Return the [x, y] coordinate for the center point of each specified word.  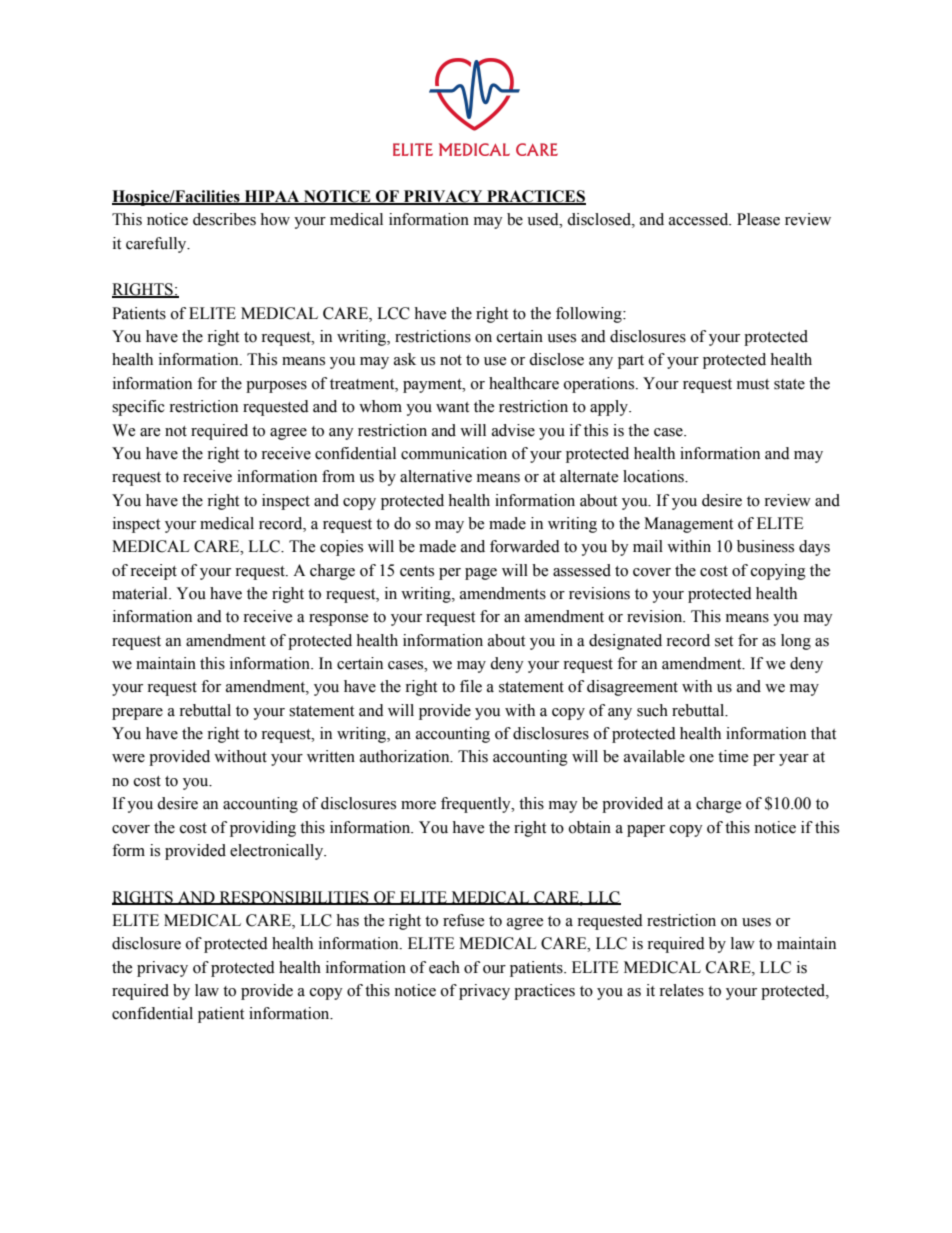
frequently [477, 805]
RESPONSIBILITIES [294, 898]
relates [681, 990]
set [724, 641]
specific [138, 408]
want [452, 407]
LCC [393, 313]
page [481, 574]
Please [758, 219]
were [128, 758]
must [753, 384]
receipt [153, 572]
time [733, 756]
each [444, 967]
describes [224, 219]
